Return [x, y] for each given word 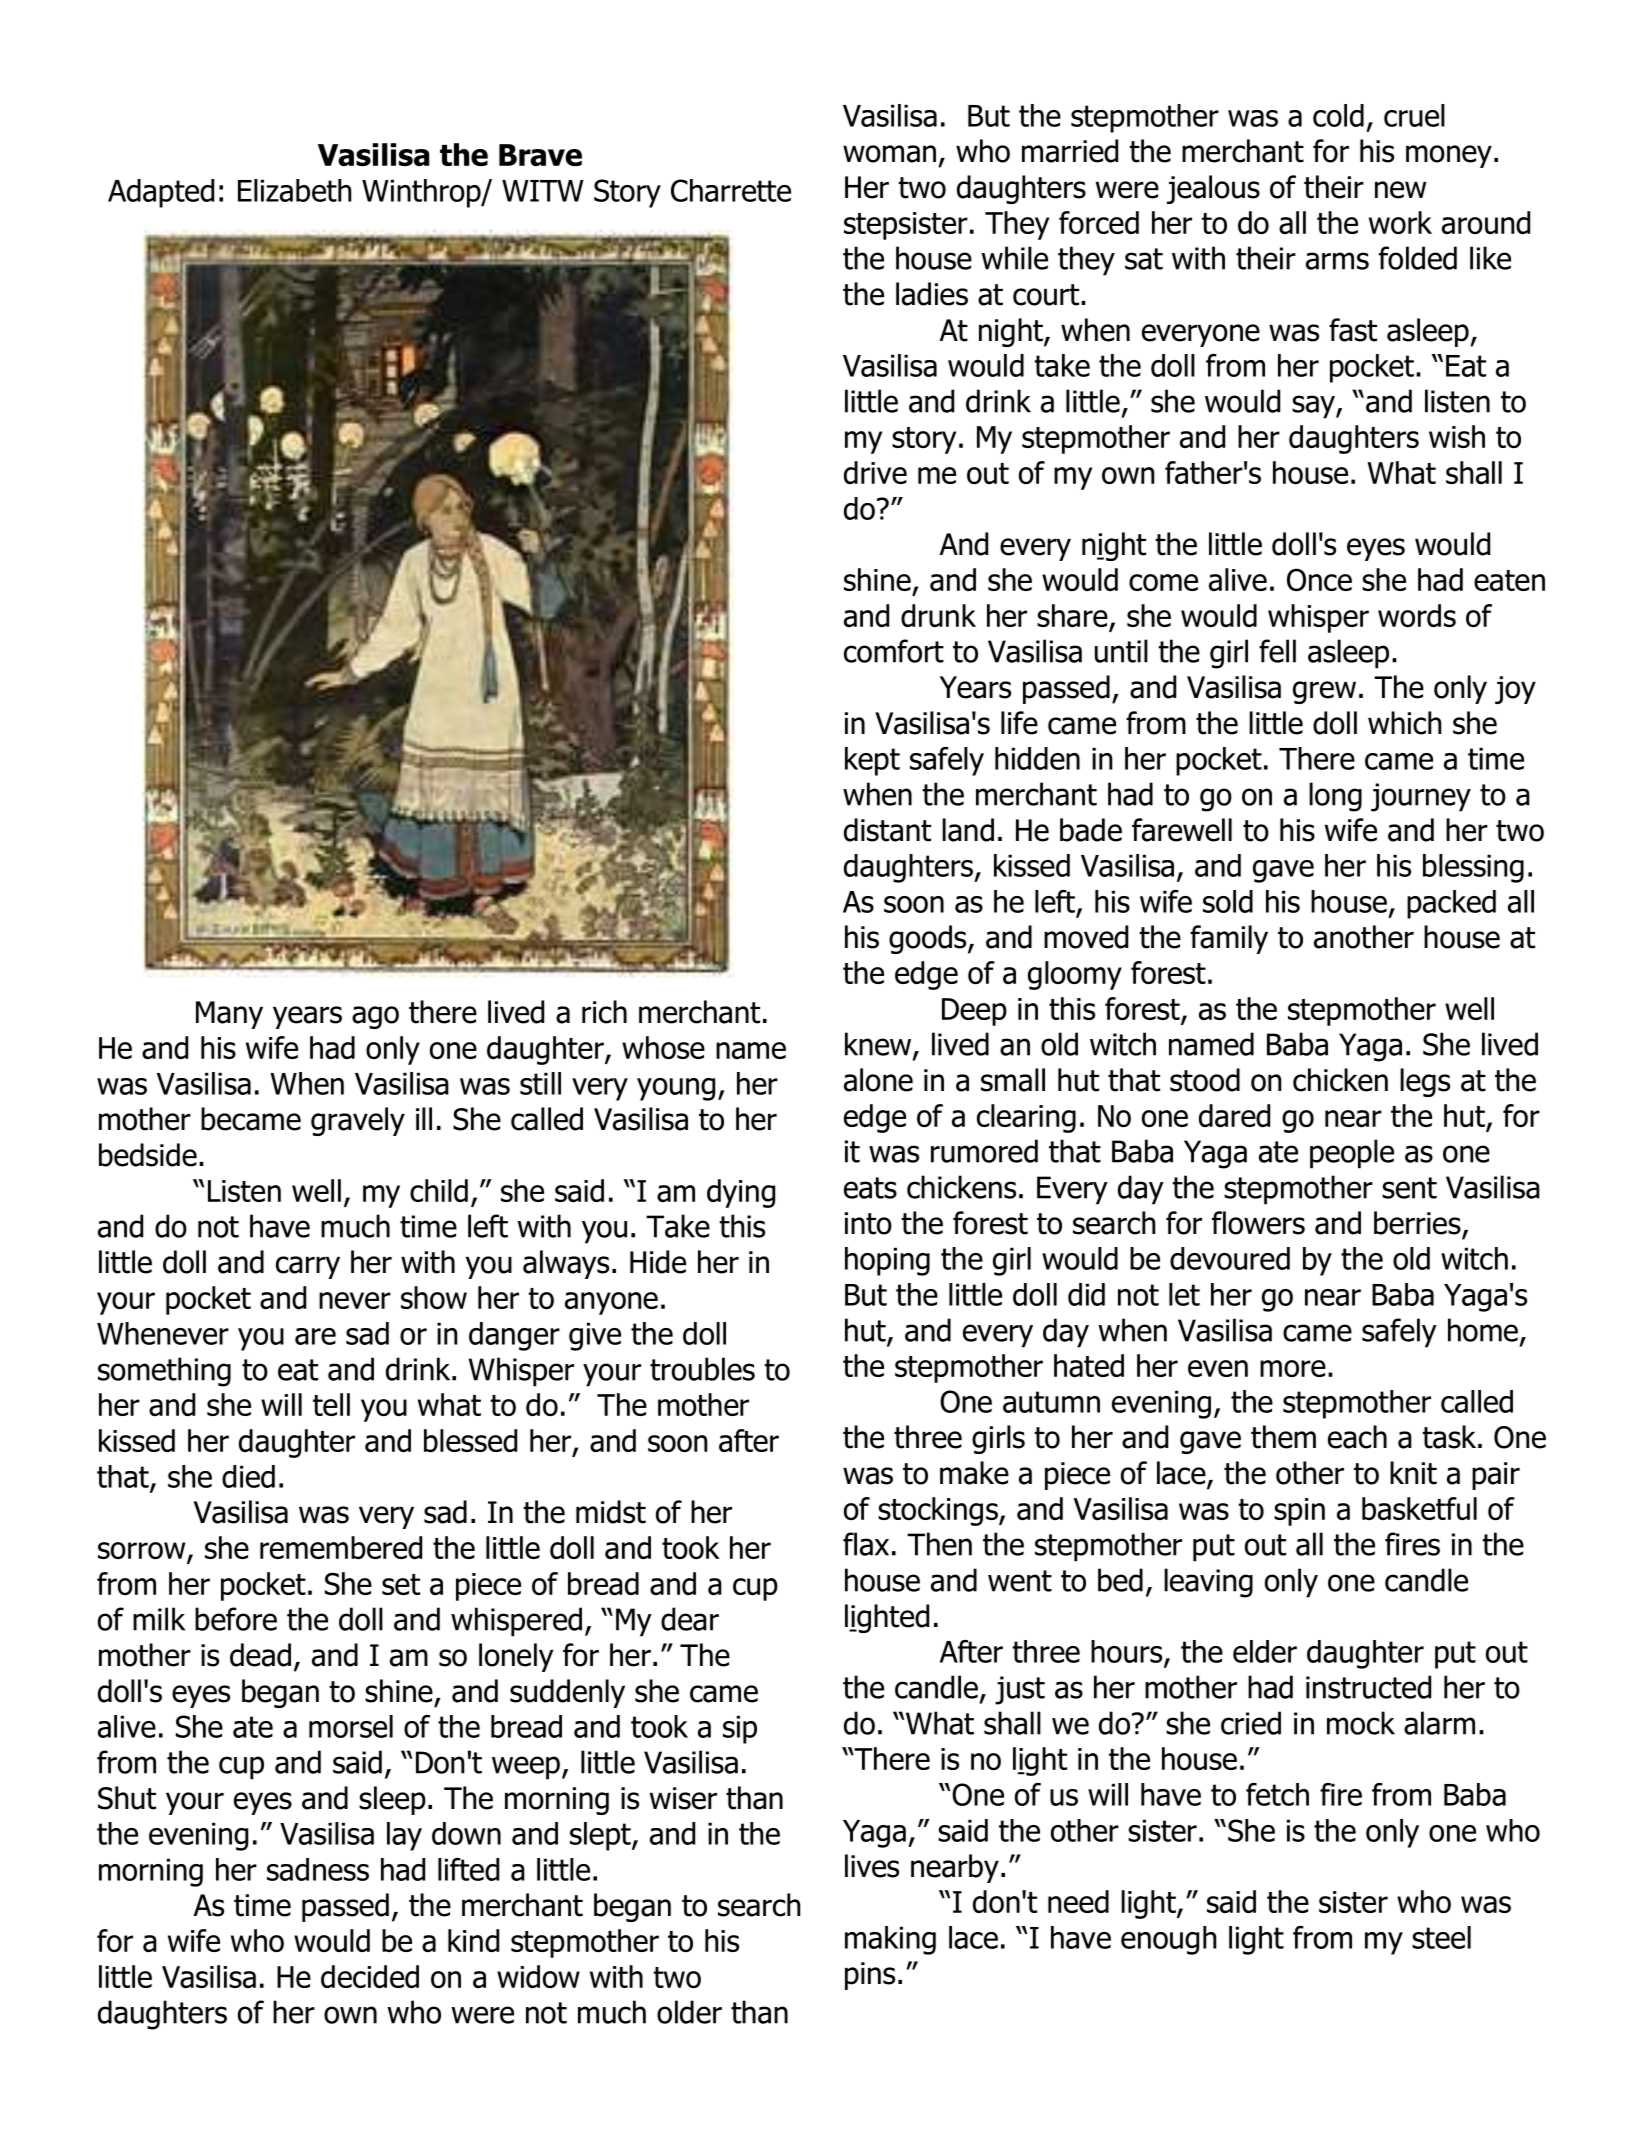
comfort [894, 651]
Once [1319, 579]
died [248, 1476]
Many [229, 1015]
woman [889, 154]
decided [370, 1976]
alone [878, 1080]
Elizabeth [294, 190]
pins [870, 1976]
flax [866, 1544]
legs [1425, 1082]
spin [1299, 1512]
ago [375, 1017]
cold [1338, 115]
